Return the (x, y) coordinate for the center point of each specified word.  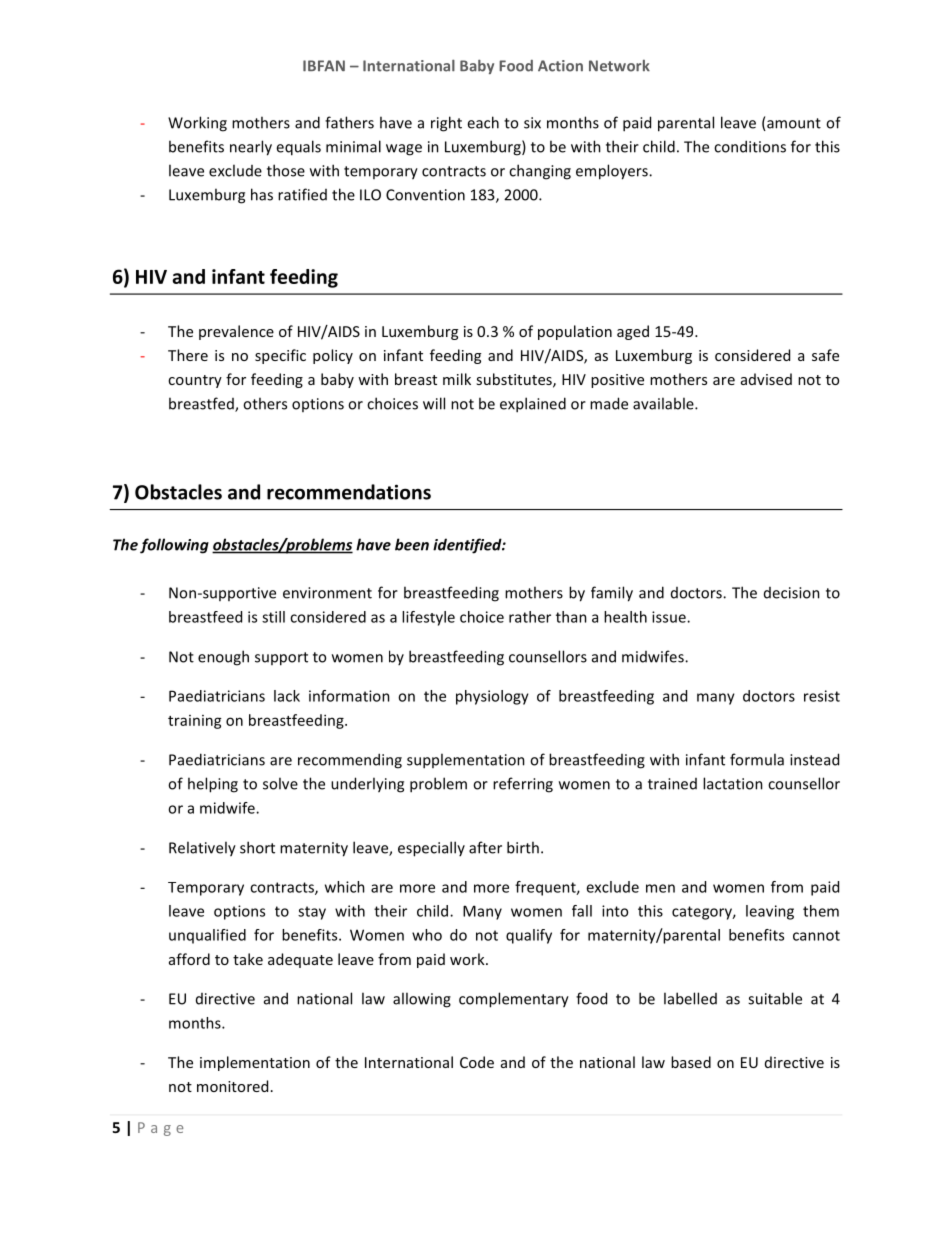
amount (793, 124)
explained (533, 405)
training (195, 722)
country (195, 381)
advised (766, 379)
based (691, 1062)
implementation (255, 1063)
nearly (251, 148)
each (483, 122)
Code (477, 1062)
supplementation (466, 761)
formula (757, 759)
